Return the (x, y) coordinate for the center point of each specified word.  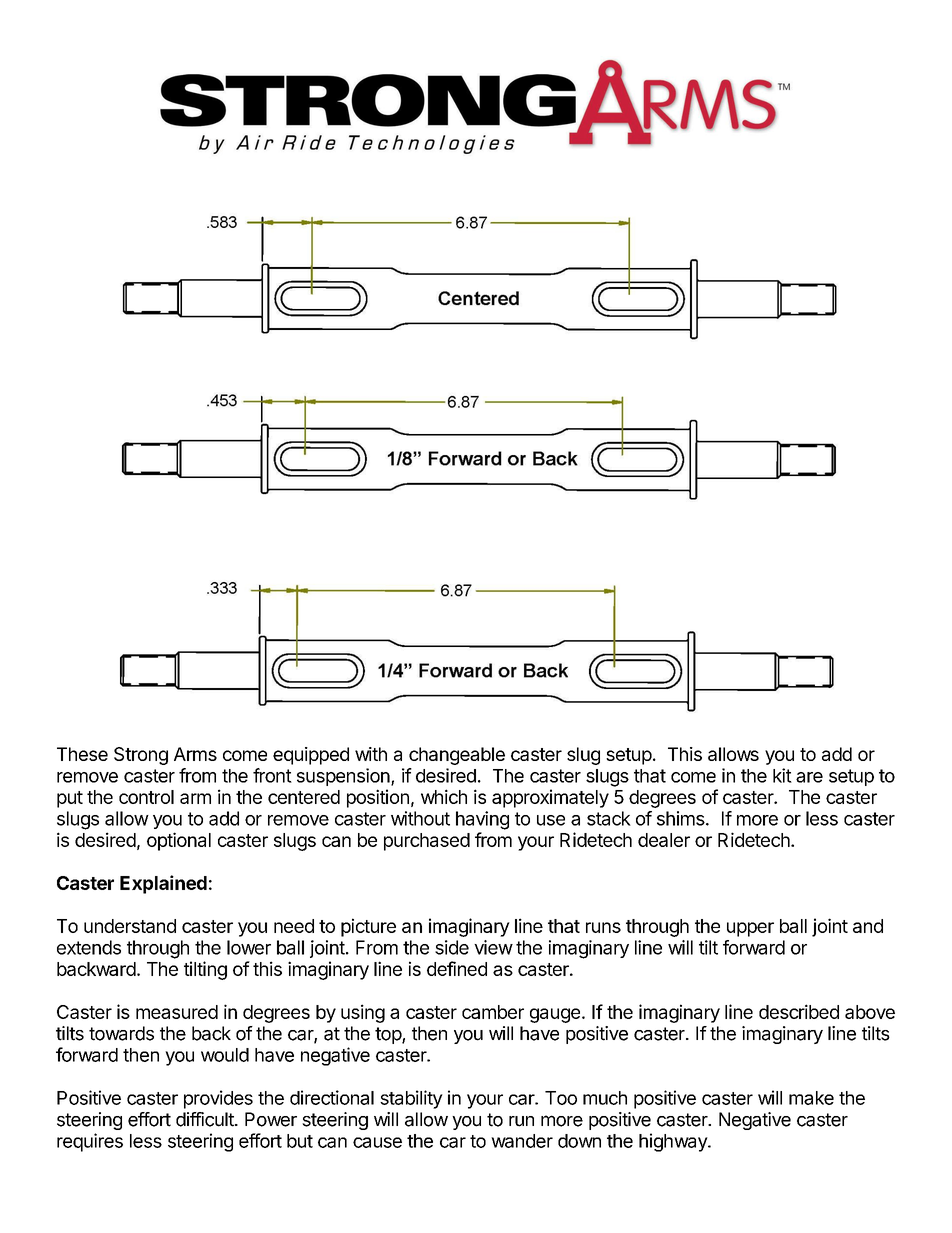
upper (750, 929)
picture (368, 927)
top (389, 1035)
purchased (427, 842)
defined (457, 968)
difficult (206, 1119)
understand (130, 926)
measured (177, 1012)
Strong (141, 756)
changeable (457, 756)
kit (782, 775)
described (799, 1011)
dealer (664, 840)
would (225, 1055)
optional (179, 841)
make (811, 1098)
